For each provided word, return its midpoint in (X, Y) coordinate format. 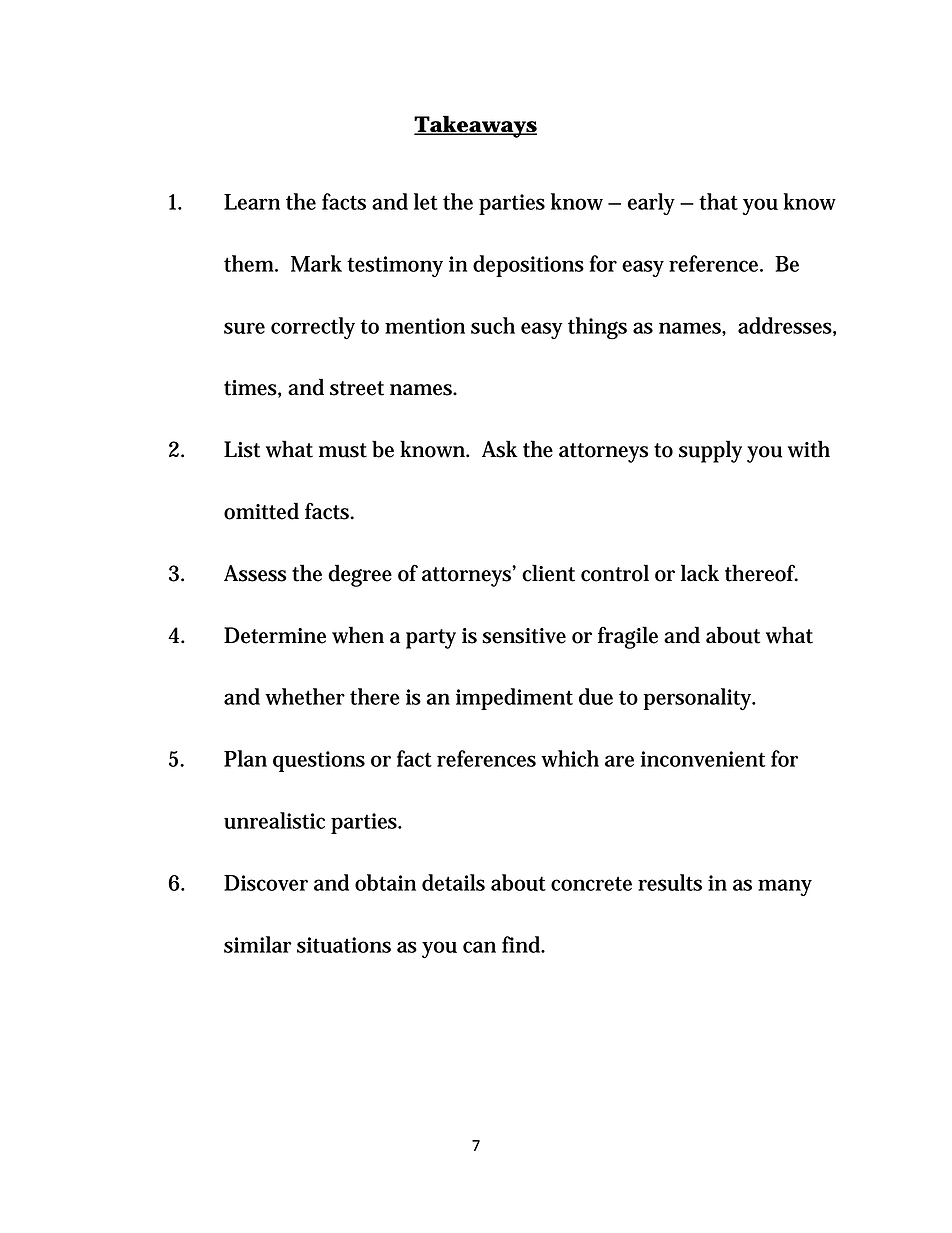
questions (319, 761)
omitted (261, 511)
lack (700, 573)
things (597, 328)
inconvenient (703, 759)
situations (344, 945)
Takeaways (475, 126)
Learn (252, 202)
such (493, 325)
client (548, 573)
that (718, 201)
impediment (514, 699)
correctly (313, 328)
